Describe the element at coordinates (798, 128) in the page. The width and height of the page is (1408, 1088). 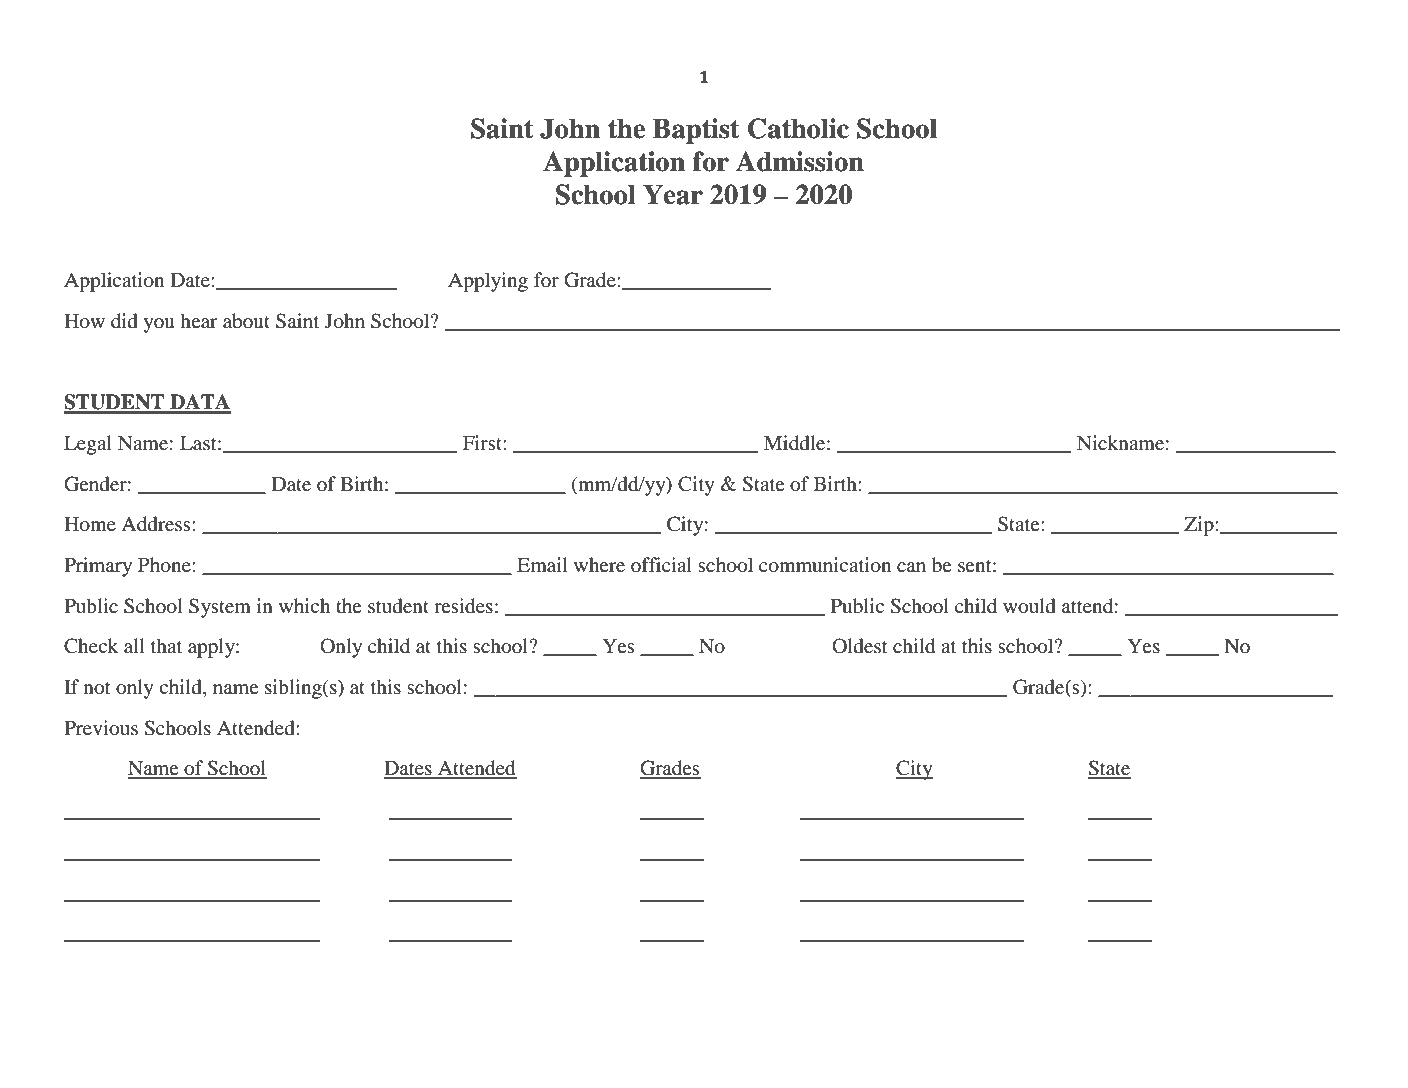
I see `Catholic` at that location.
